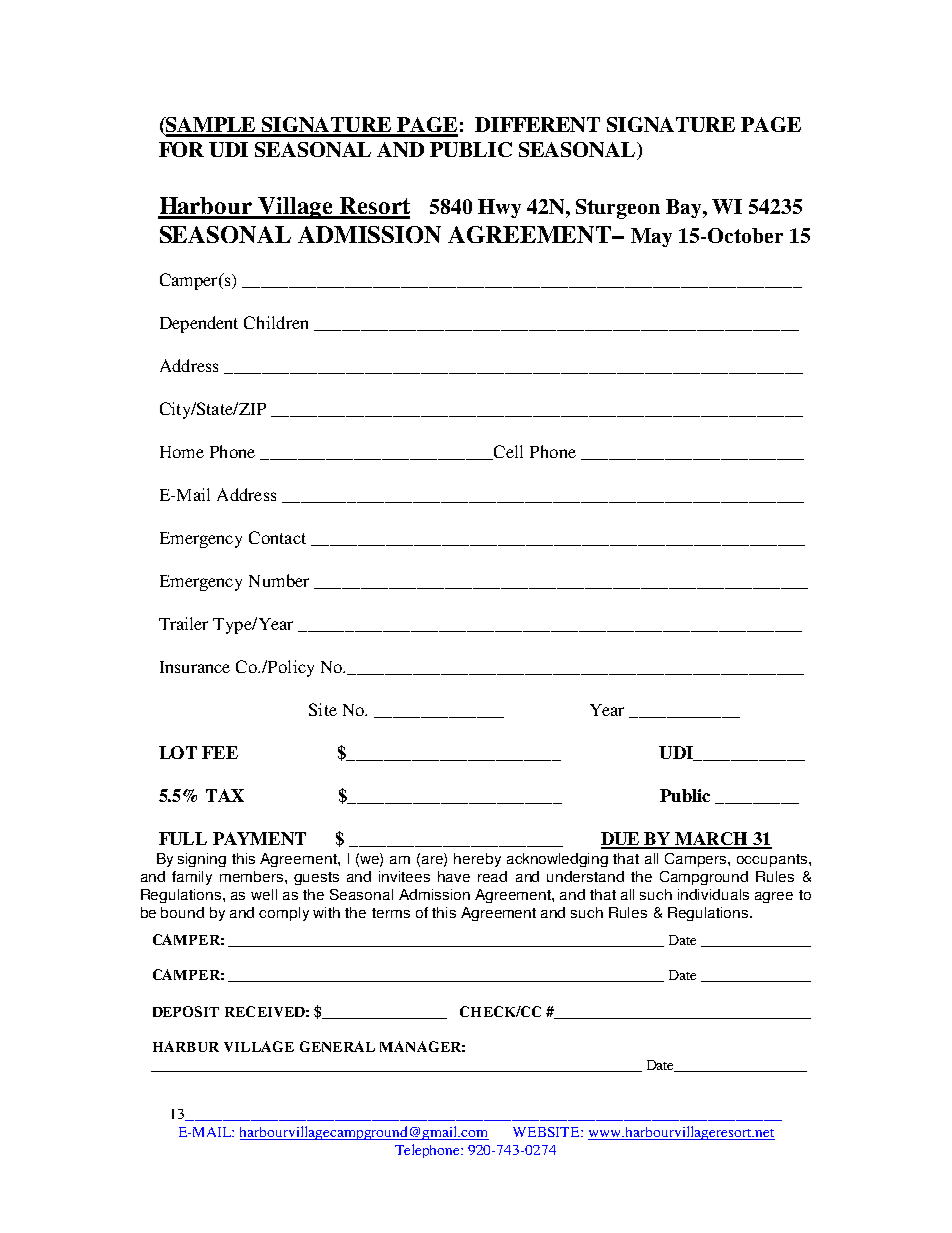 Image resolution: width=952 pixels, height=1233 pixels. Describe the element at coordinates (181, 149) in the document. I see `FOR` at that location.
